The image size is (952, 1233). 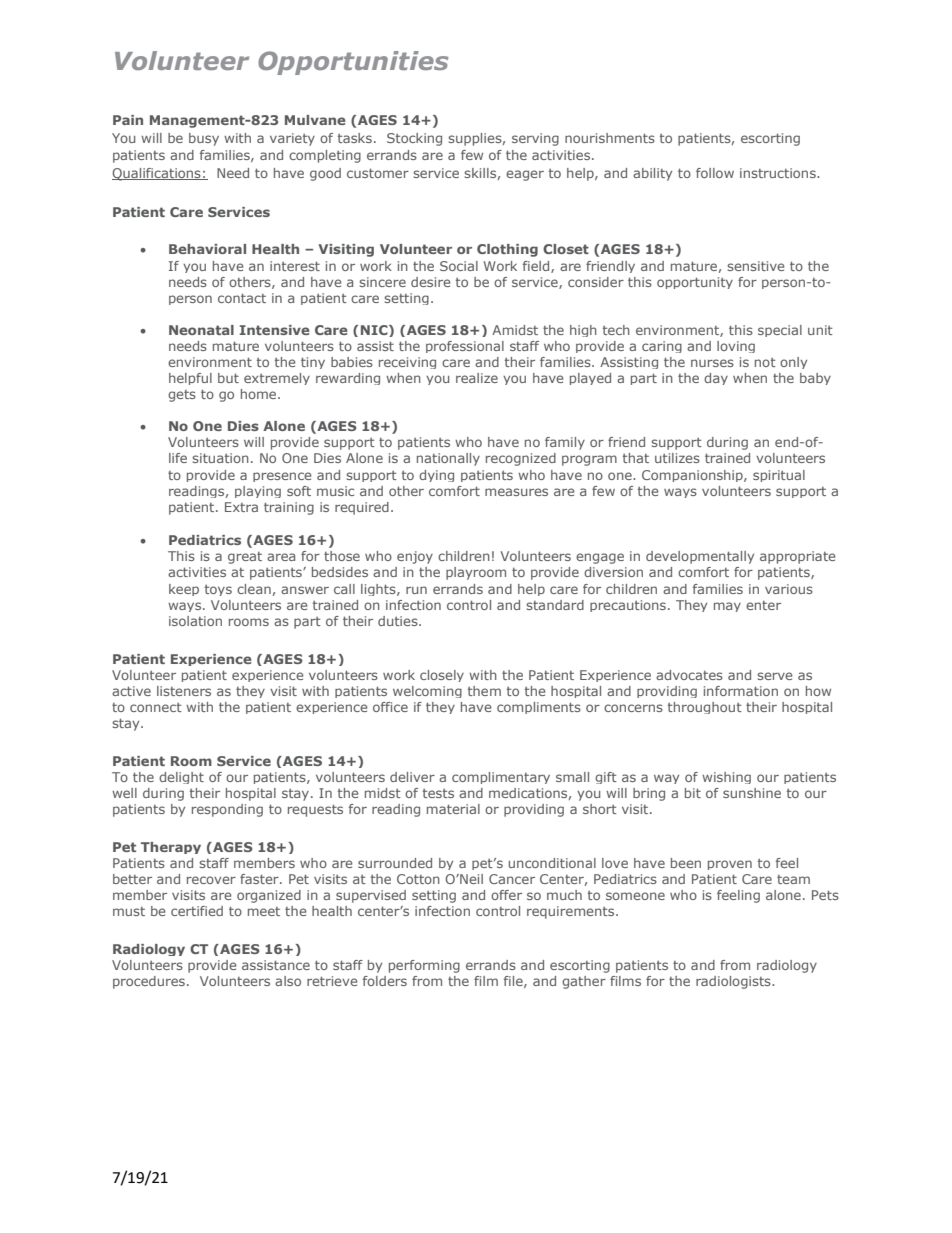 What do you see at coordinates (716, 379) in the screenshot?
I see `day` at bounding box center [716, 379].
